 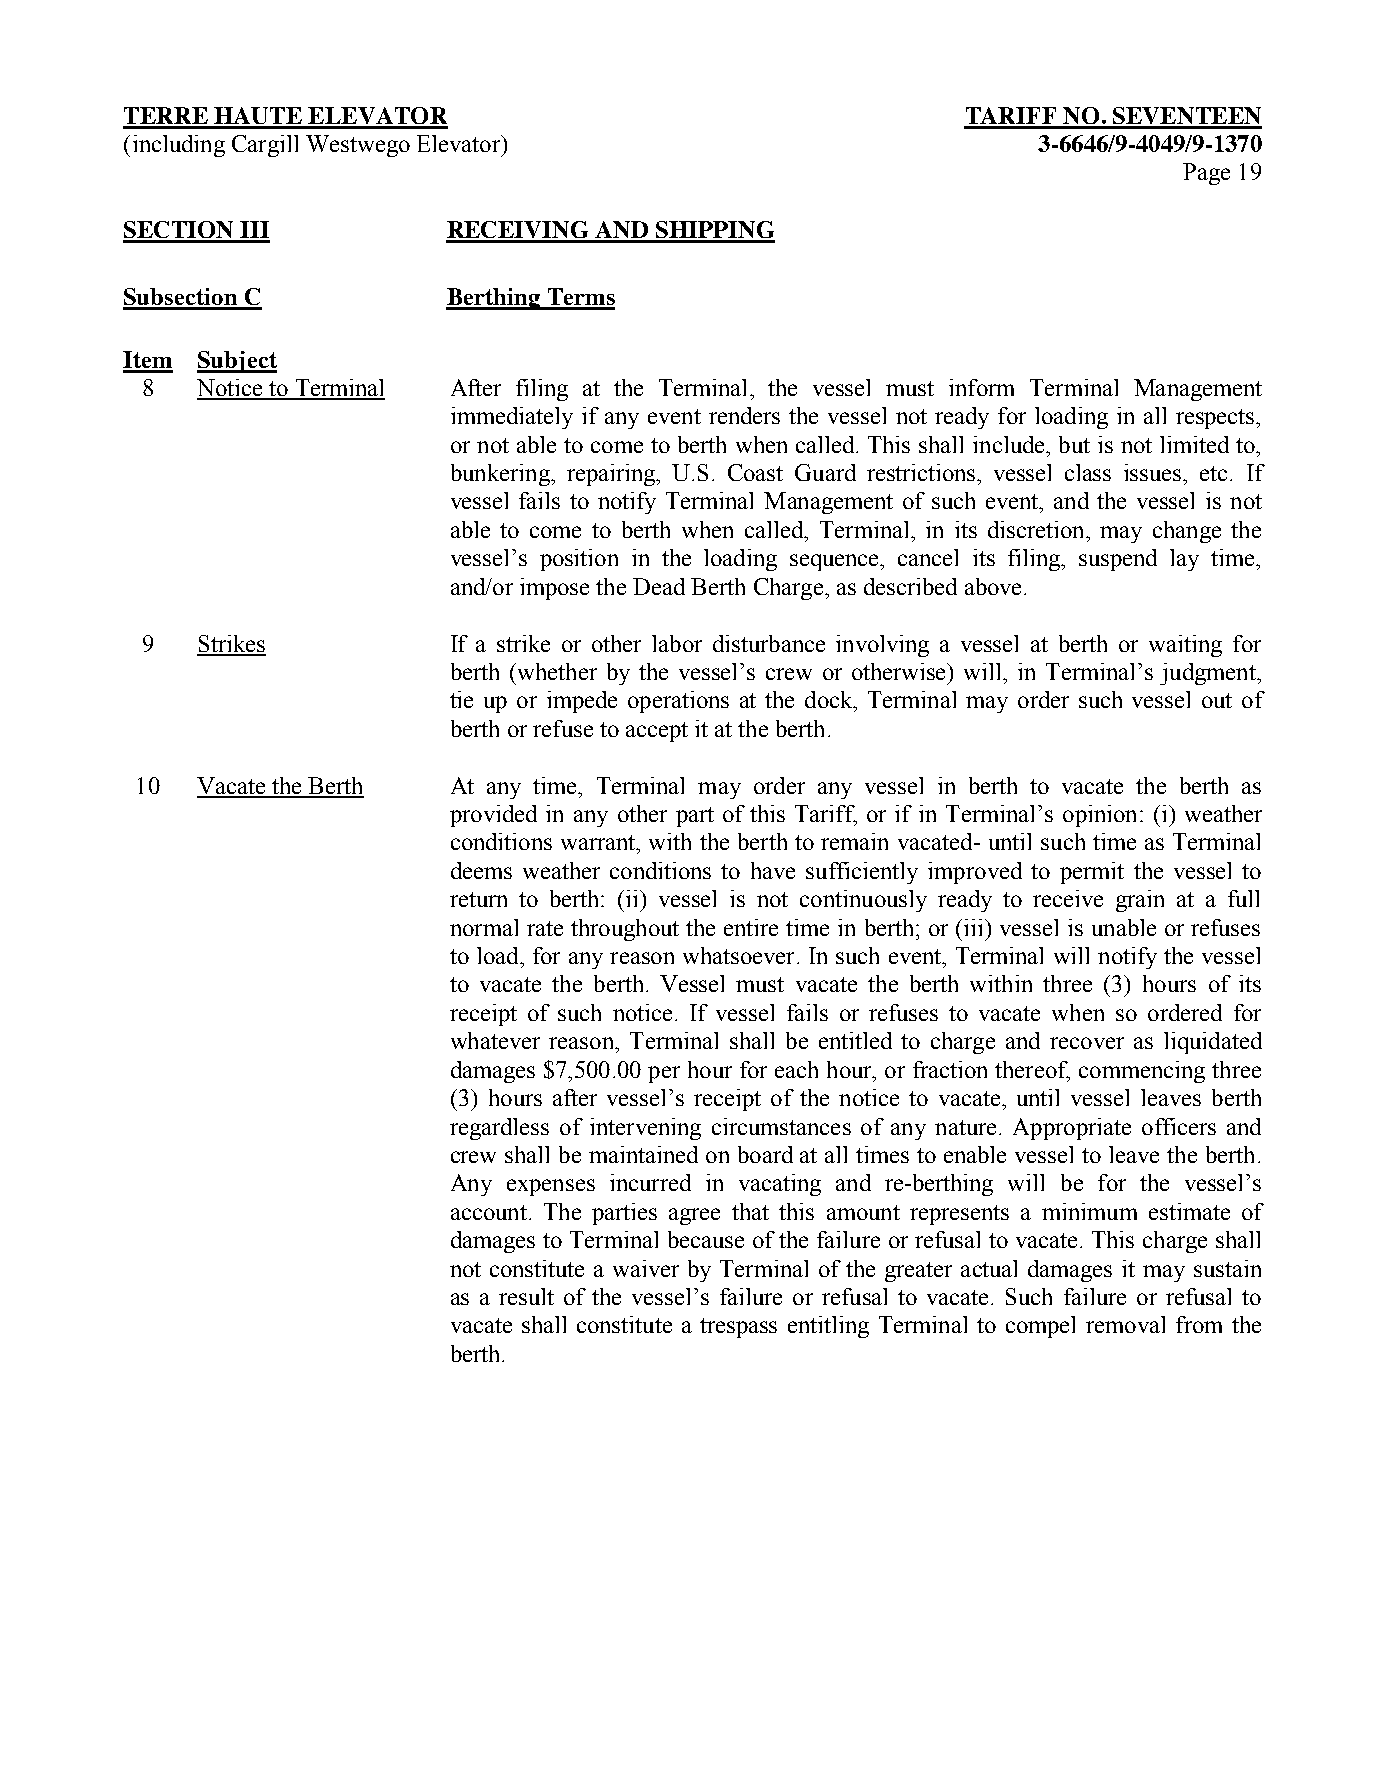 I want to click on return, so click(x=478, y=899).
